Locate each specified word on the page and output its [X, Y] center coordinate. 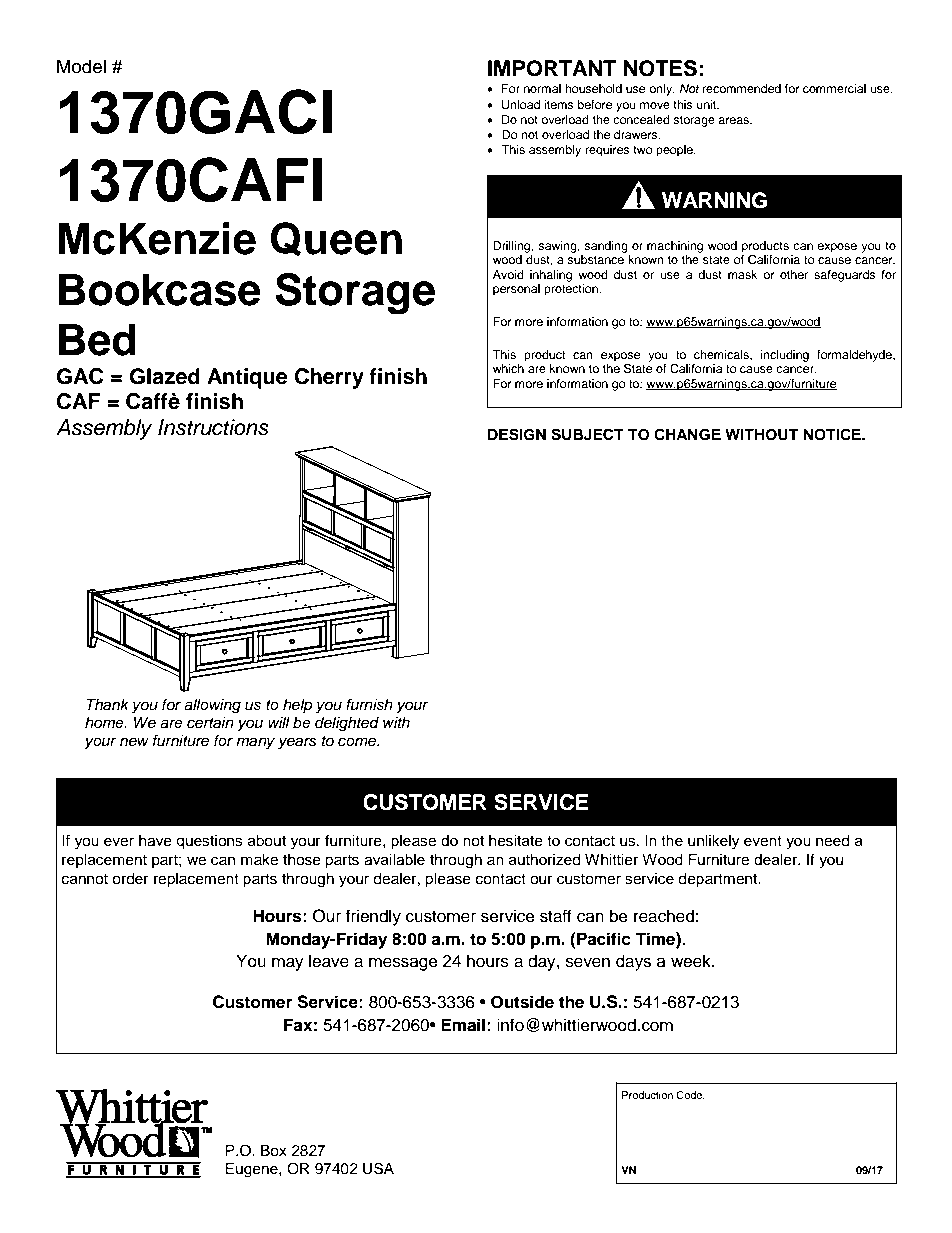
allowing [212, 706]
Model [81, 66]
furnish [369, 704]
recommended [742, 88]
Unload [521, 105]
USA [378, 1168]
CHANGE [687, 434]
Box [274, 1151]
